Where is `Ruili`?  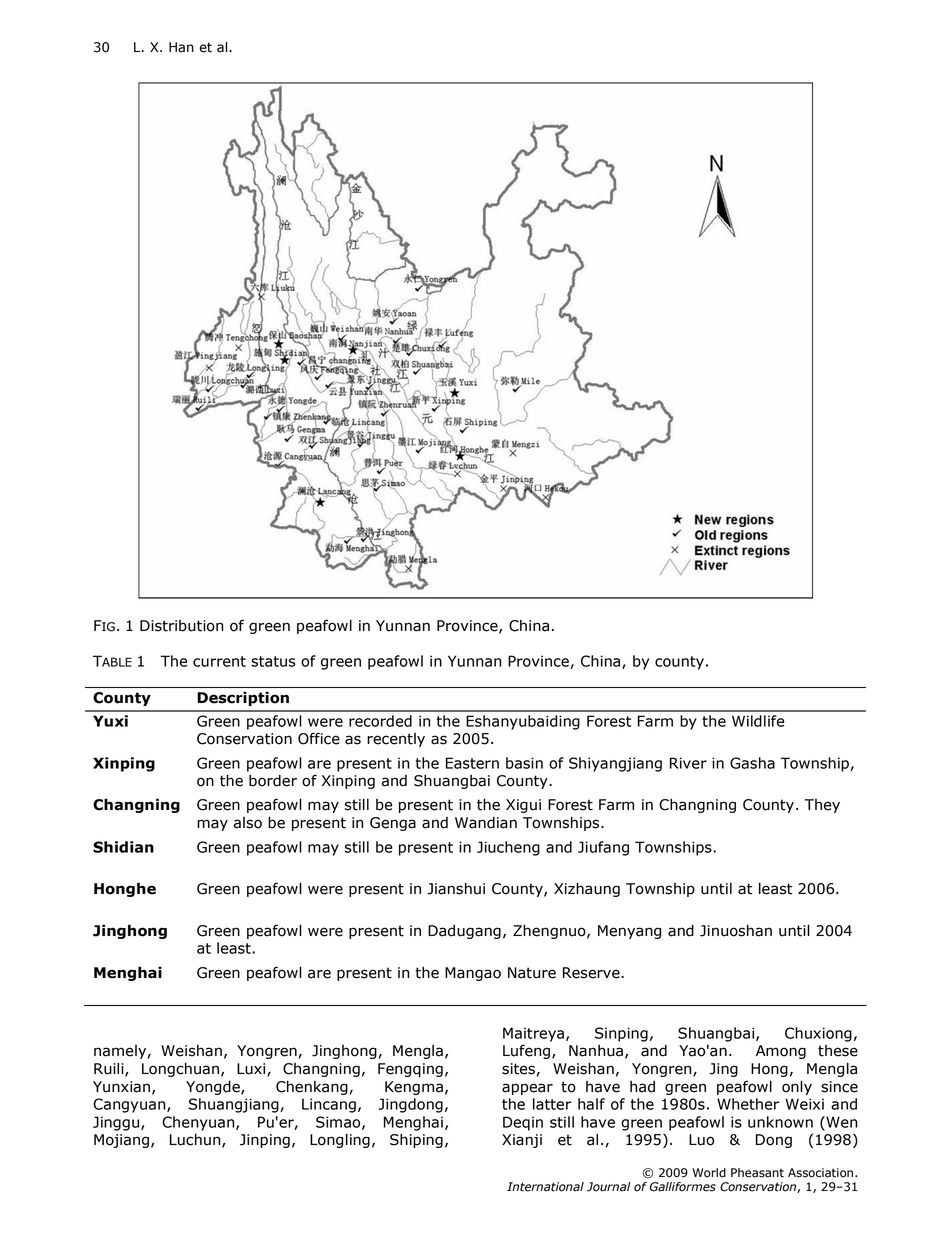 Ruili is located at coordinates (110, 1069).
